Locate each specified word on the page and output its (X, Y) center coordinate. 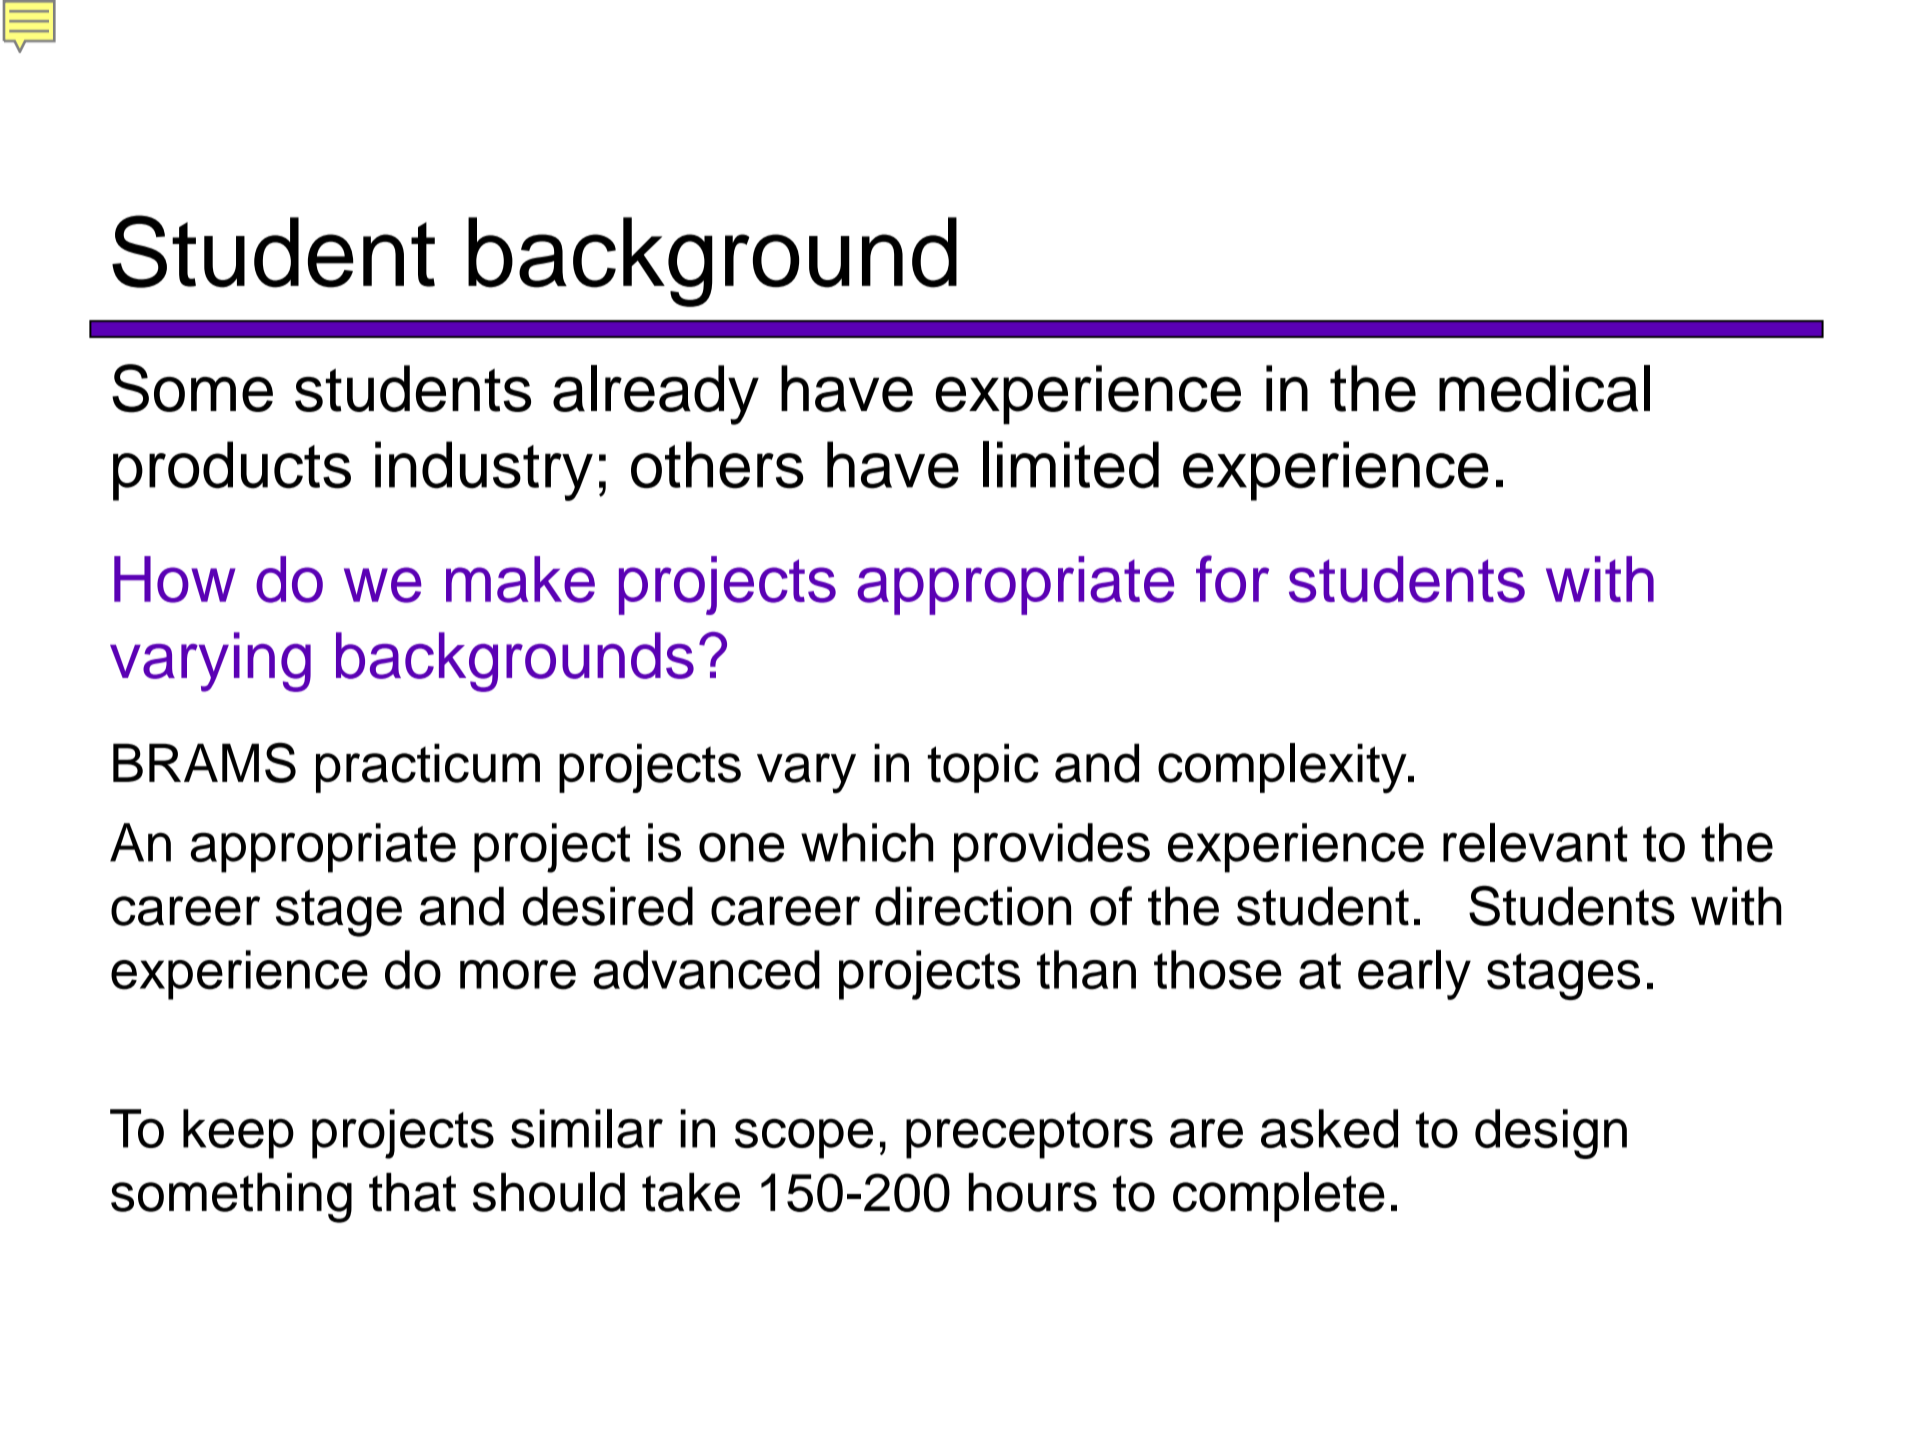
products (232, 471)
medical (1544, 388)
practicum (428, 768)
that (412, 1192)
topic (983, 768)
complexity (1283, 768)
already (656, 395)
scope (804, 1139)
